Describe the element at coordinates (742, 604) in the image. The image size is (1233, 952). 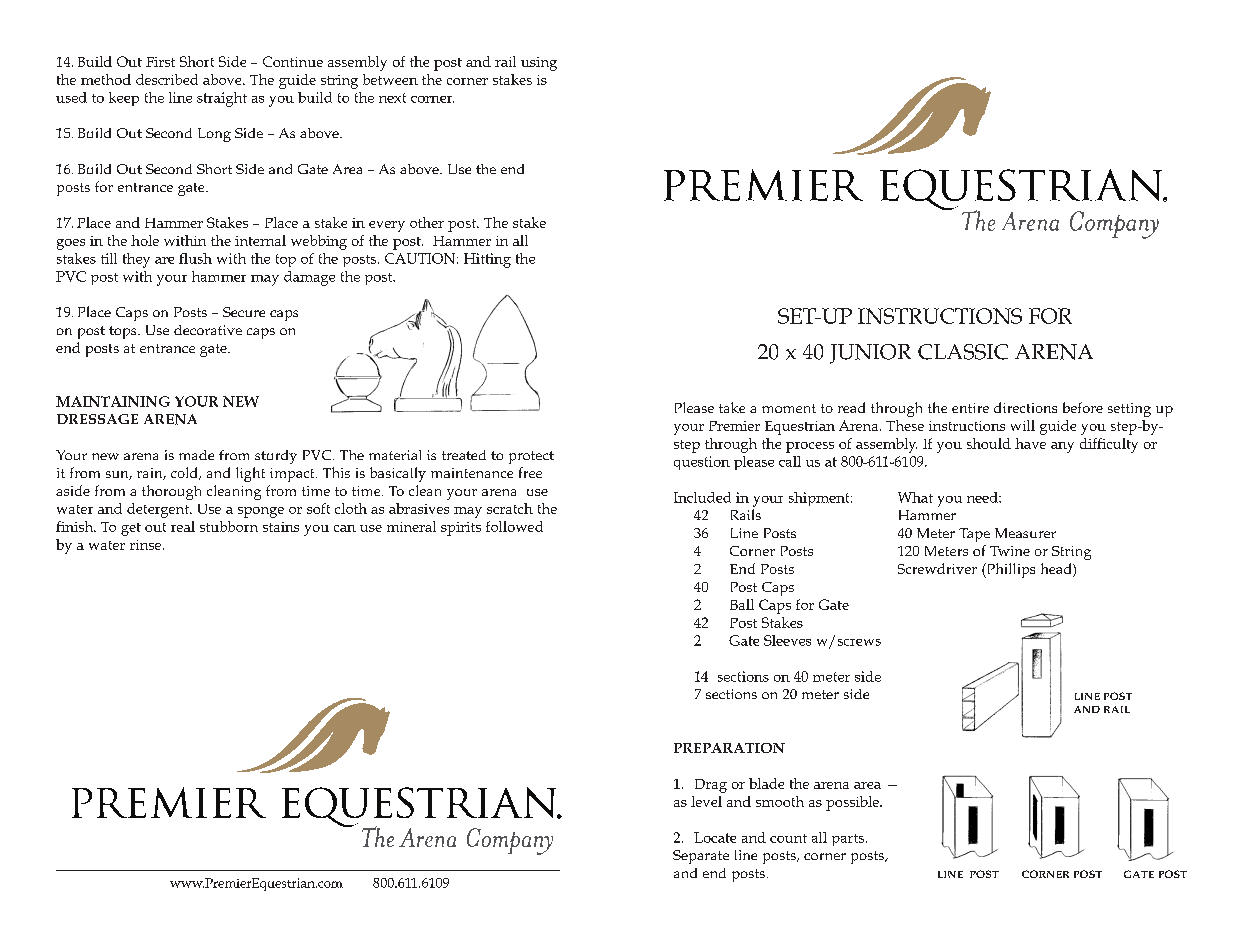
I see `Ball` at that location.
